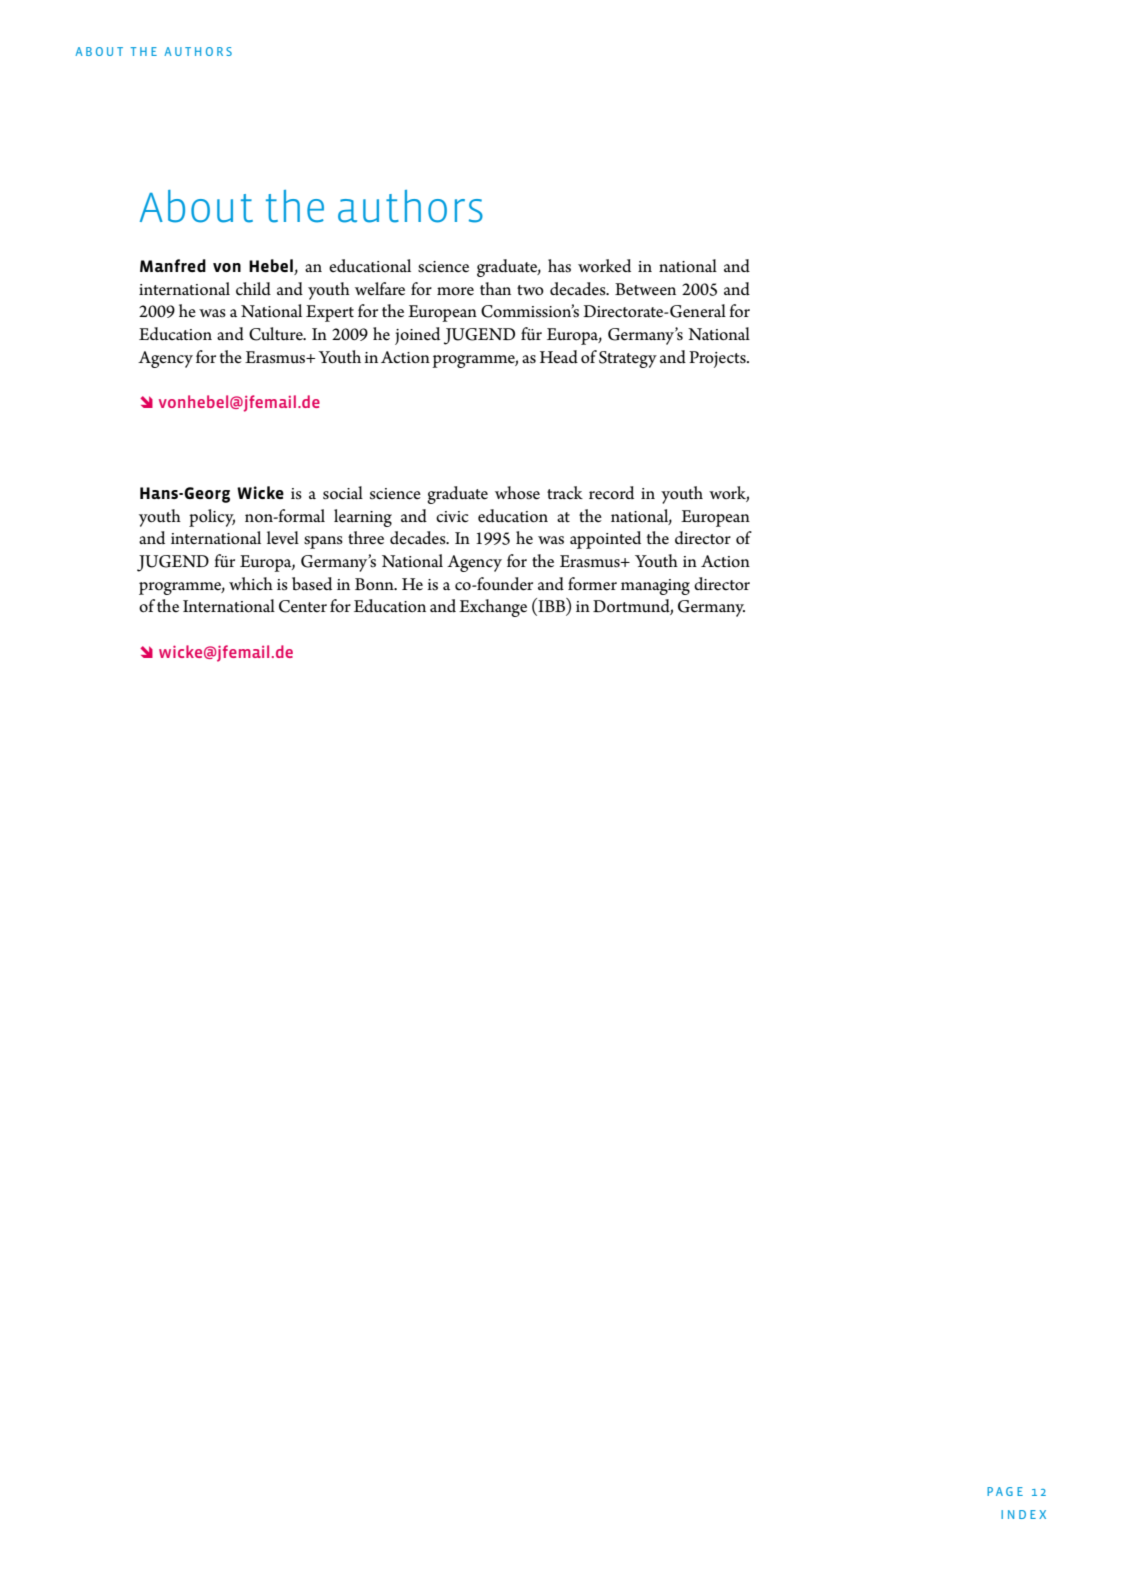 The image size is (1125, 1591). What do you see at coordinates (493, 608) in the document?
I see `Exchange` at bounding box center [493, 608].
